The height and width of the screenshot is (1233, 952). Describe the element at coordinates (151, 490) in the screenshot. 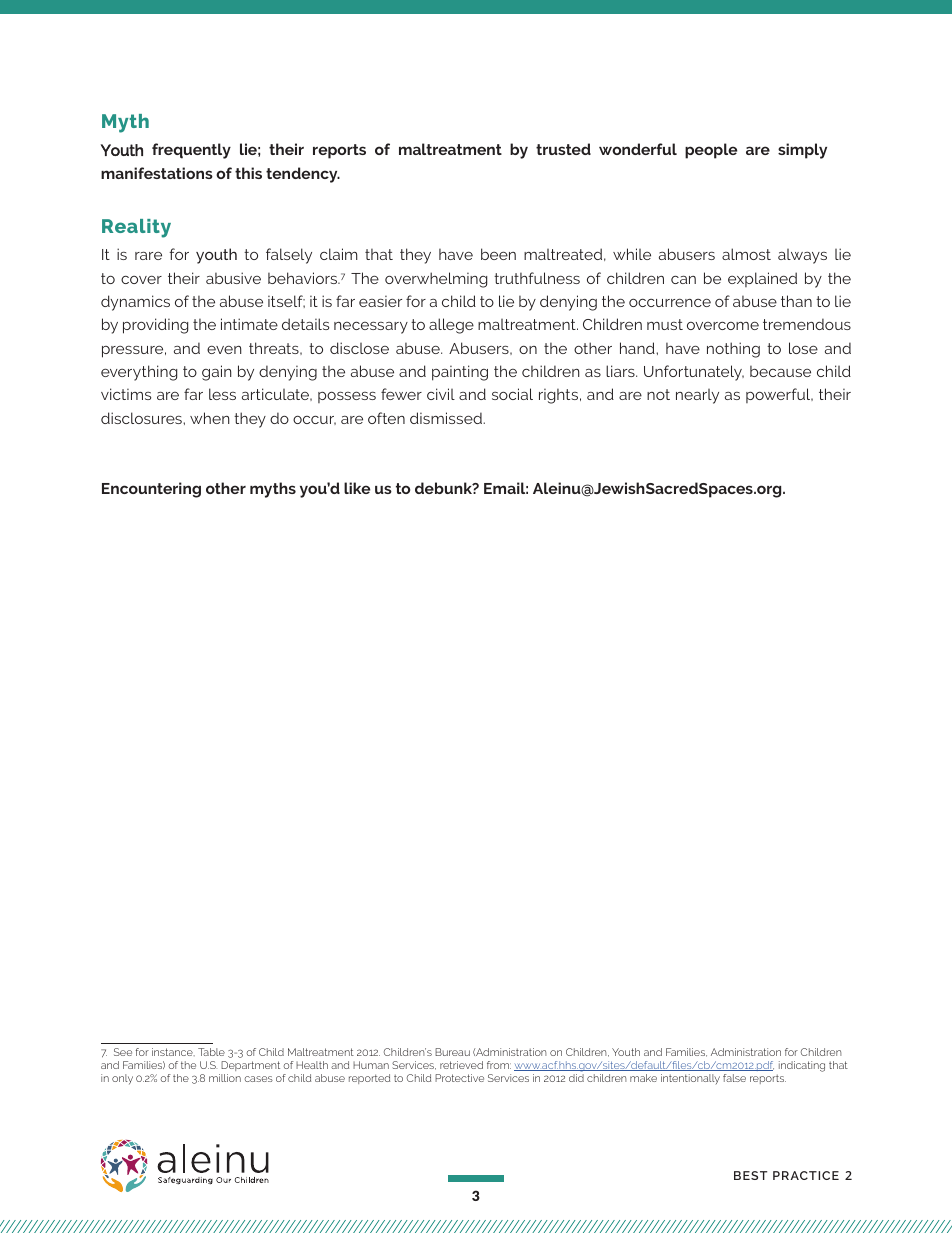

I see `Encountering` at that location.
